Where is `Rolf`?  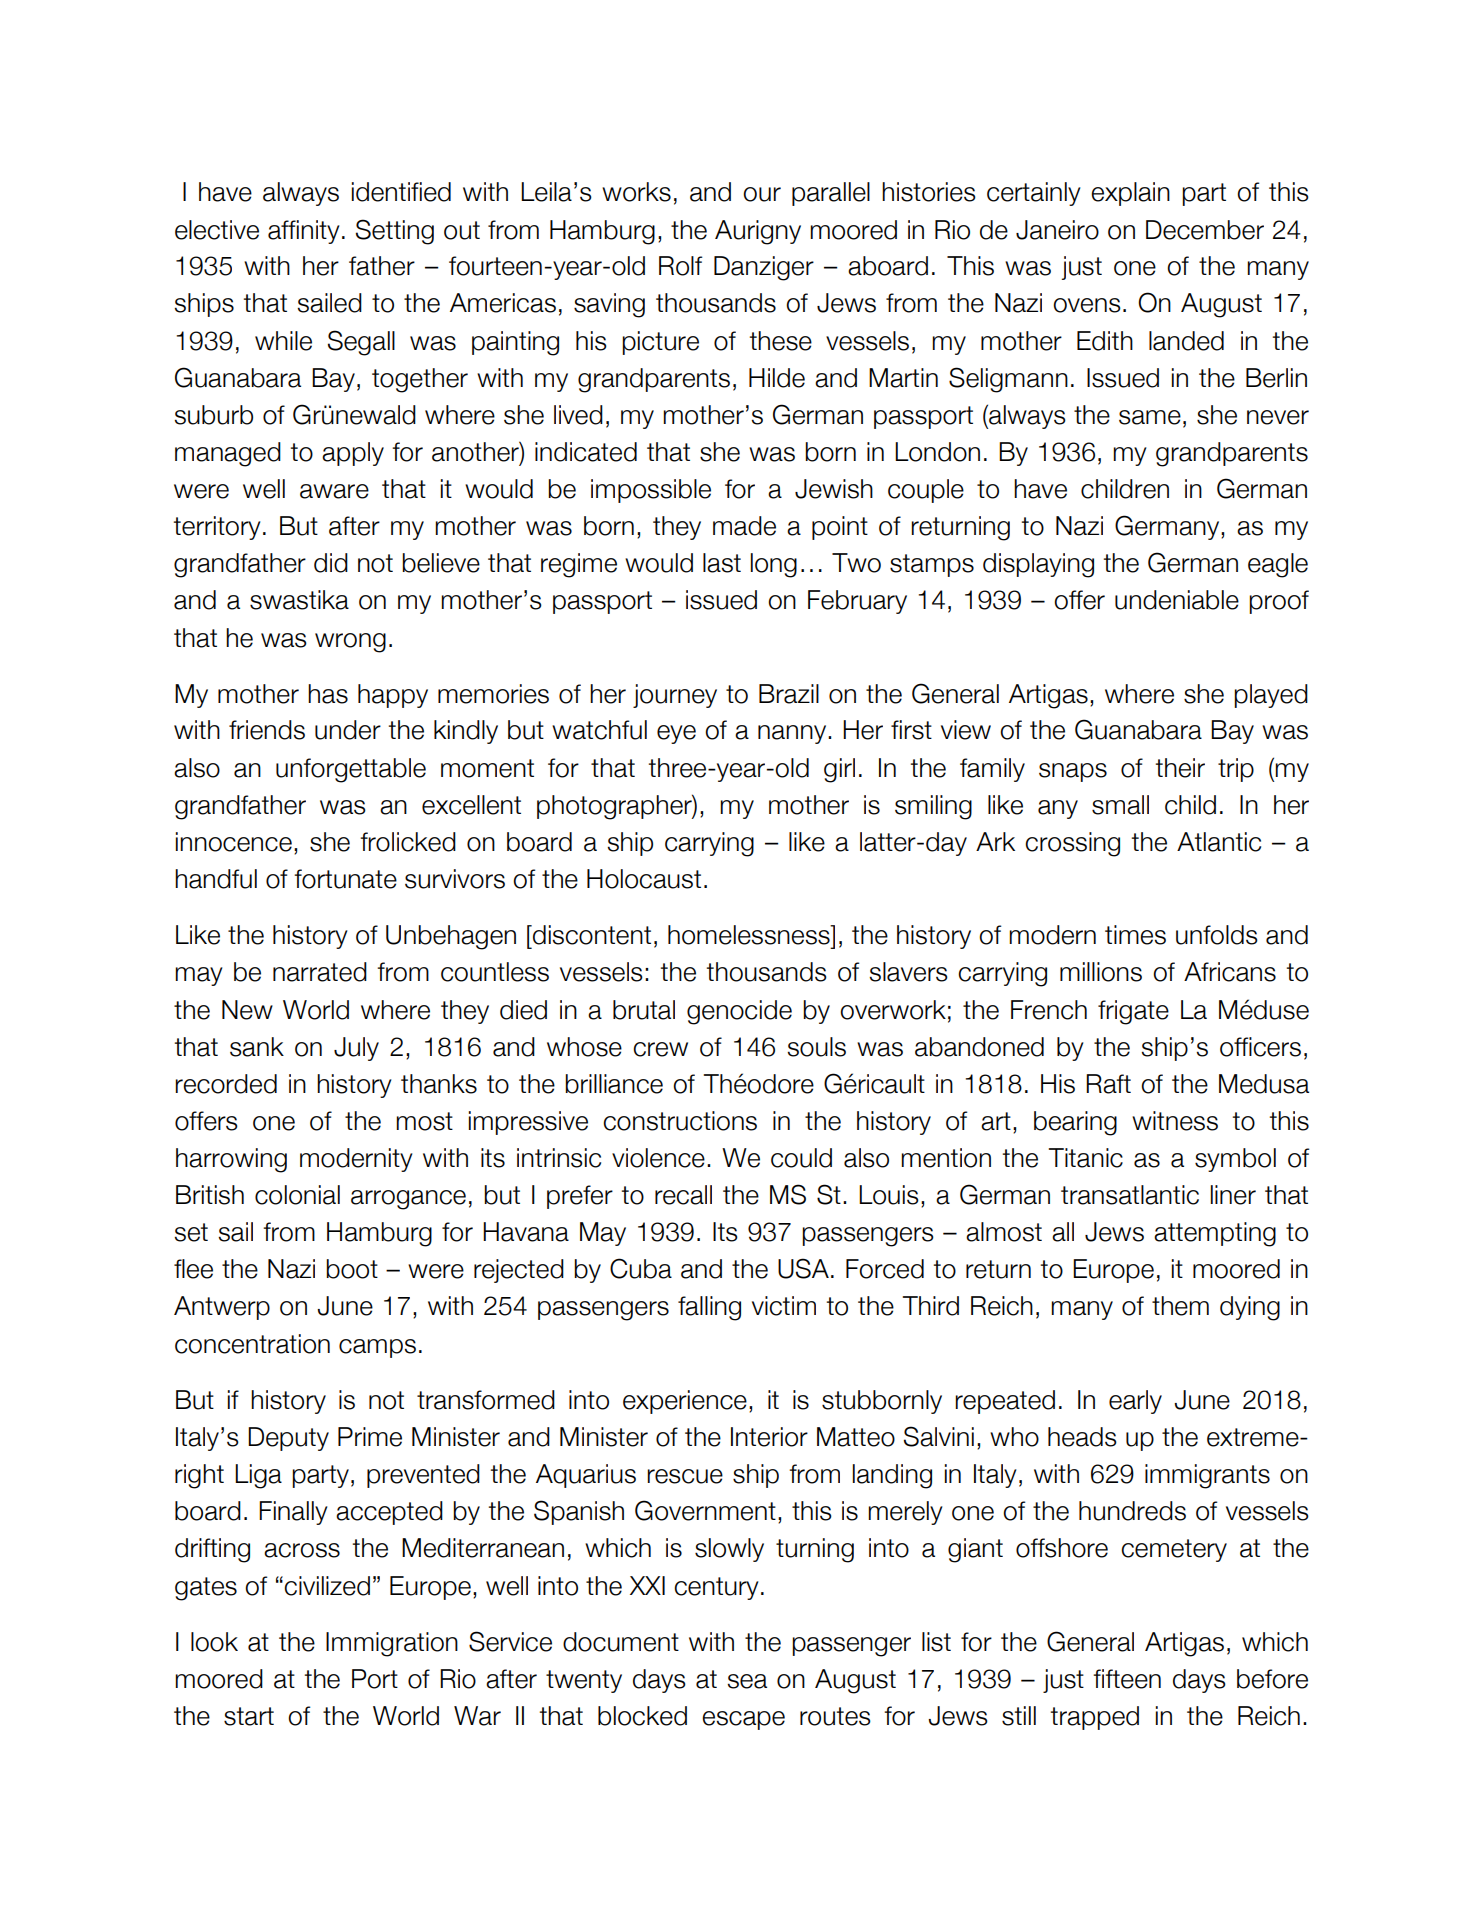
Rolf is located at coordinates (680, 266).
